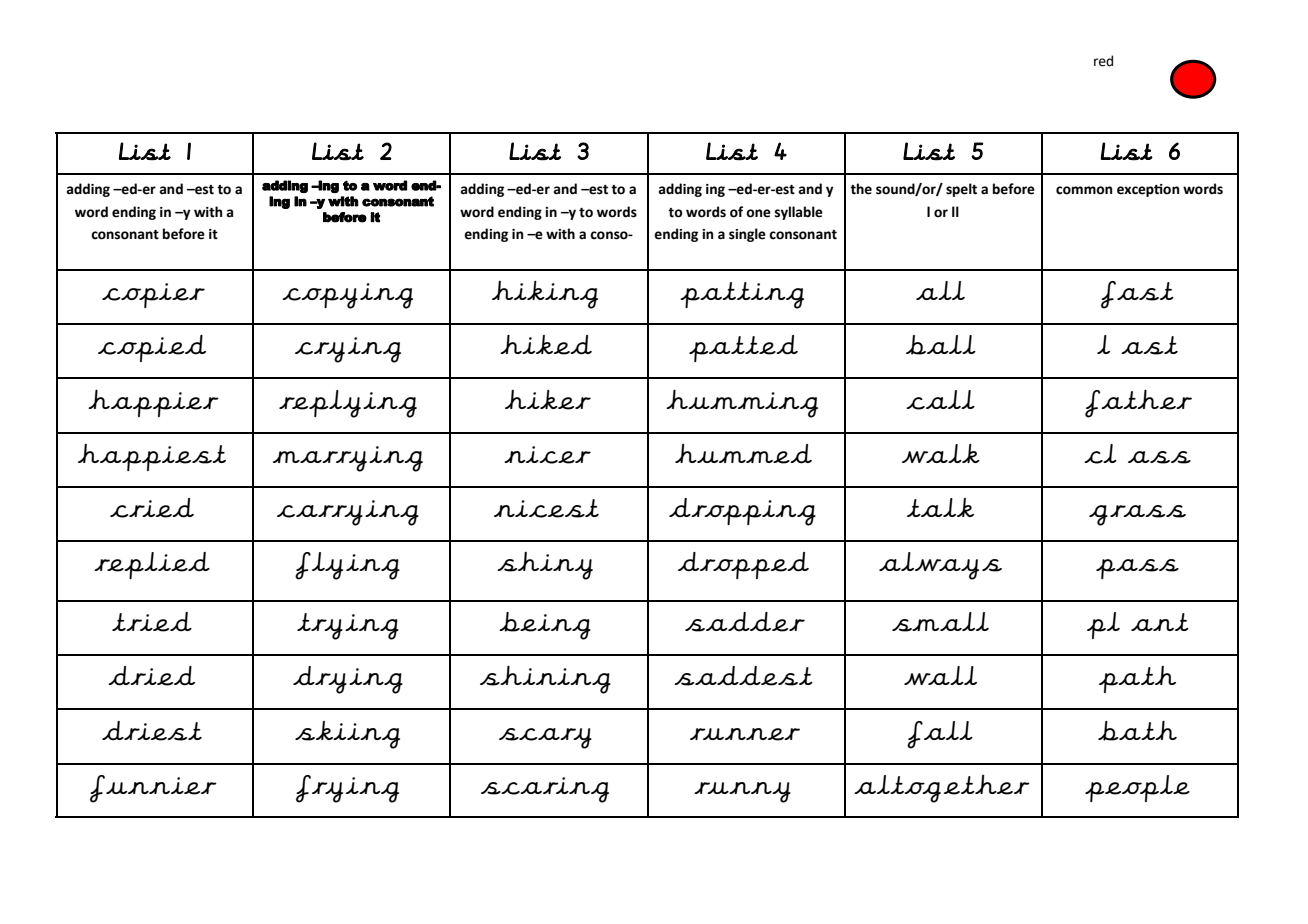 This page has height=924, width=1308. Describe the element at coordinates (152, 348) in the page. I see `copied` at that location.
